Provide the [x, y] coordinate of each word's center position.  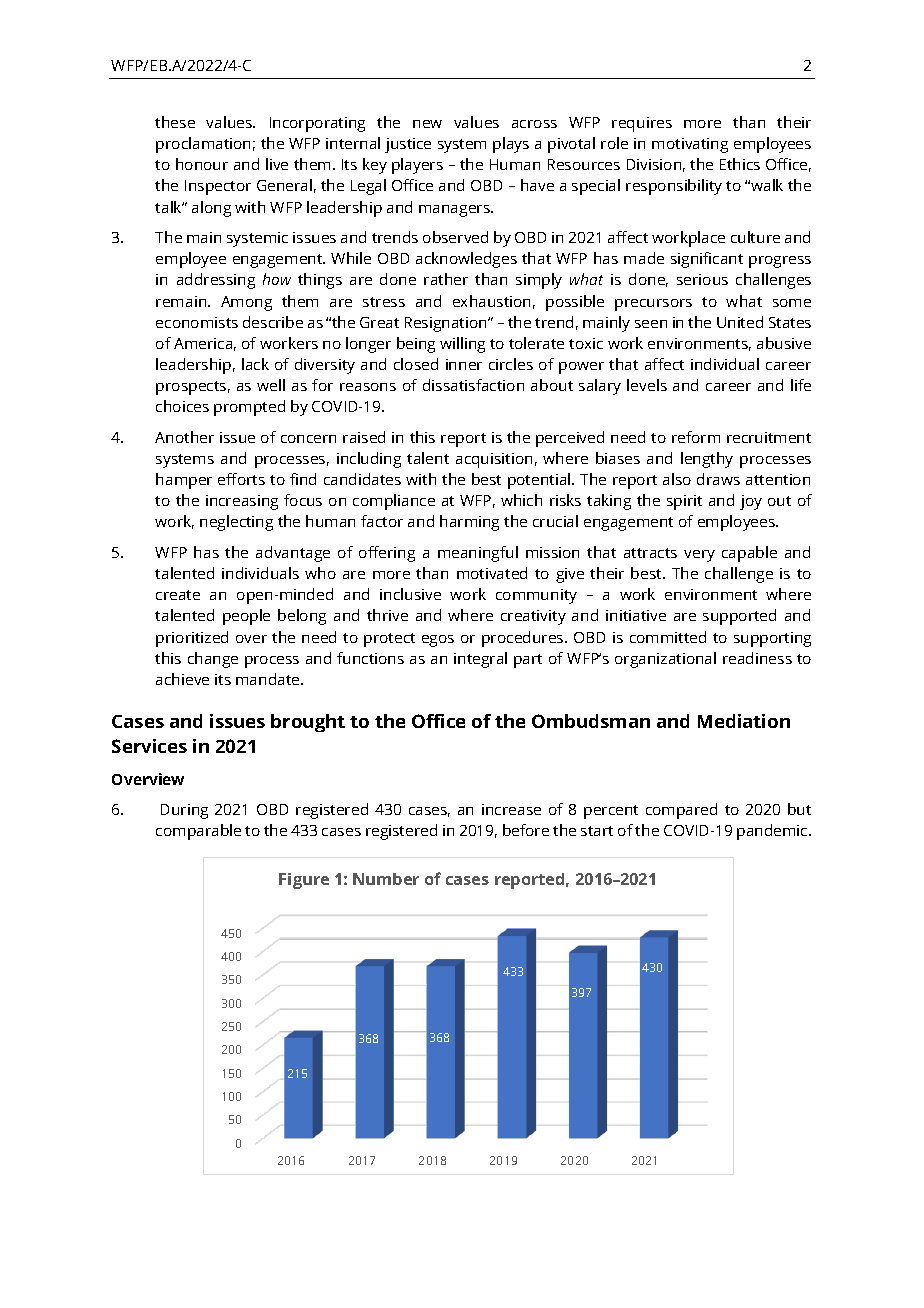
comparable [198, 832]
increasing [242, 502]
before [526, 830]
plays [511, 145]
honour [202, 164]
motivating [690, 145]
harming [469, 523]
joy [751, 502]
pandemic [773, 832]
